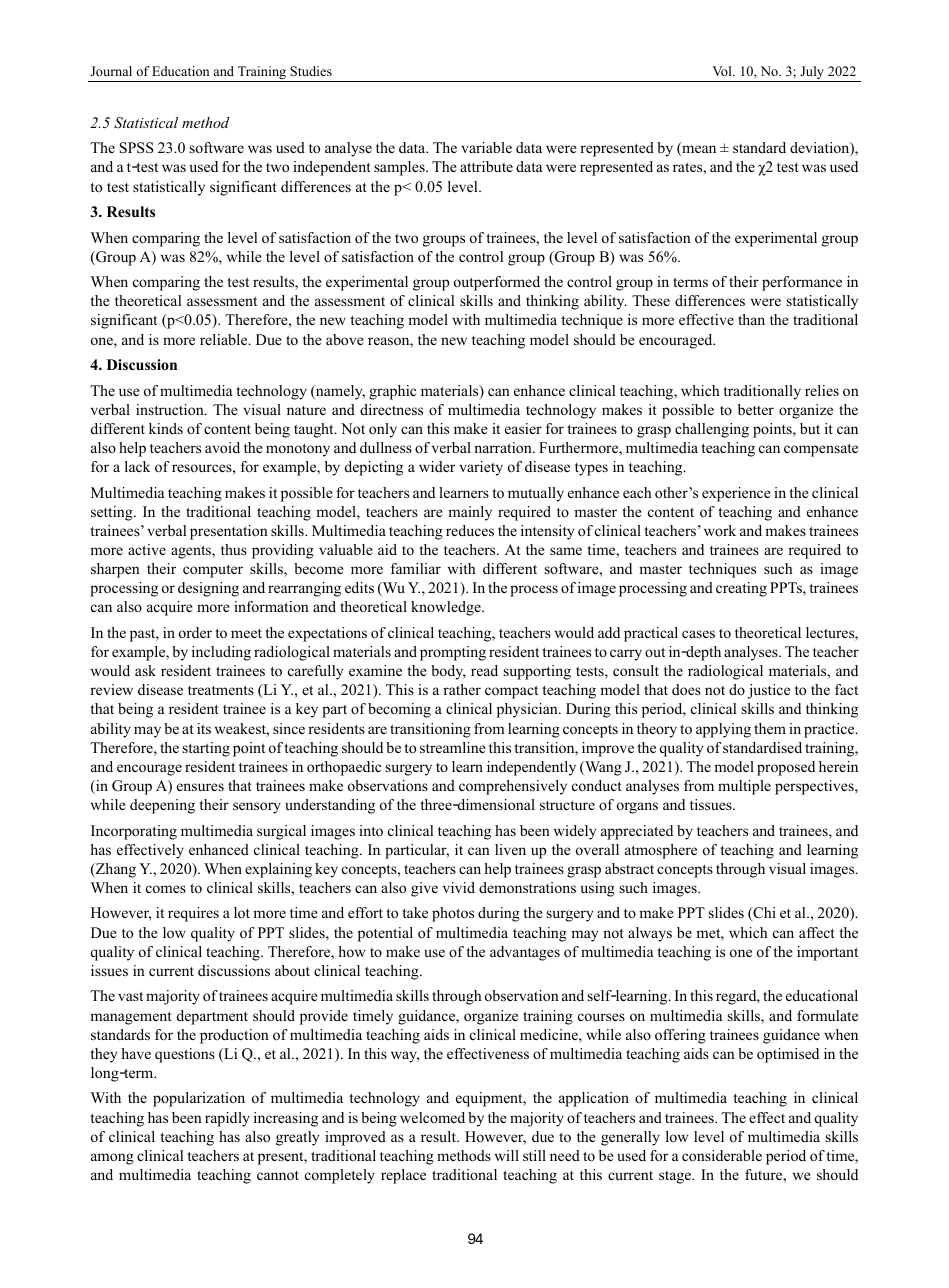 The width and height of the document is (949, 1288). What do you see at coordinates (741, 589) in the document?
I see `creating` at bounding box center [741, 589].
